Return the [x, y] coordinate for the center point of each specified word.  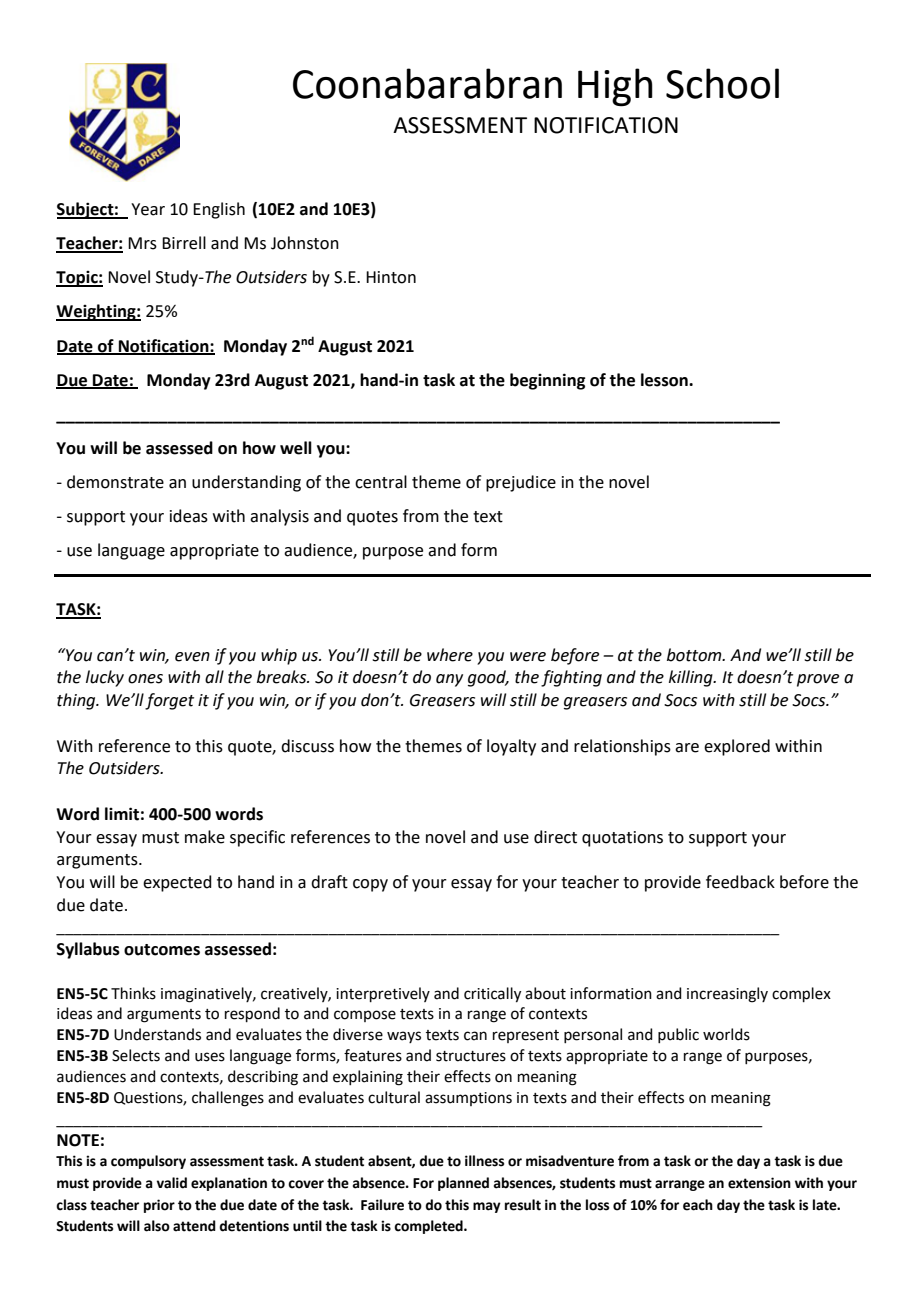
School [722, 83]
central [381, 482]
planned [463, 1184]
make [205, 837]
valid [172, 1183]
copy [370, 885]
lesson [665, 380]
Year [148, 209]
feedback [740, 882]
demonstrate [115, 482]
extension [759, 1183]
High [615, 87]
